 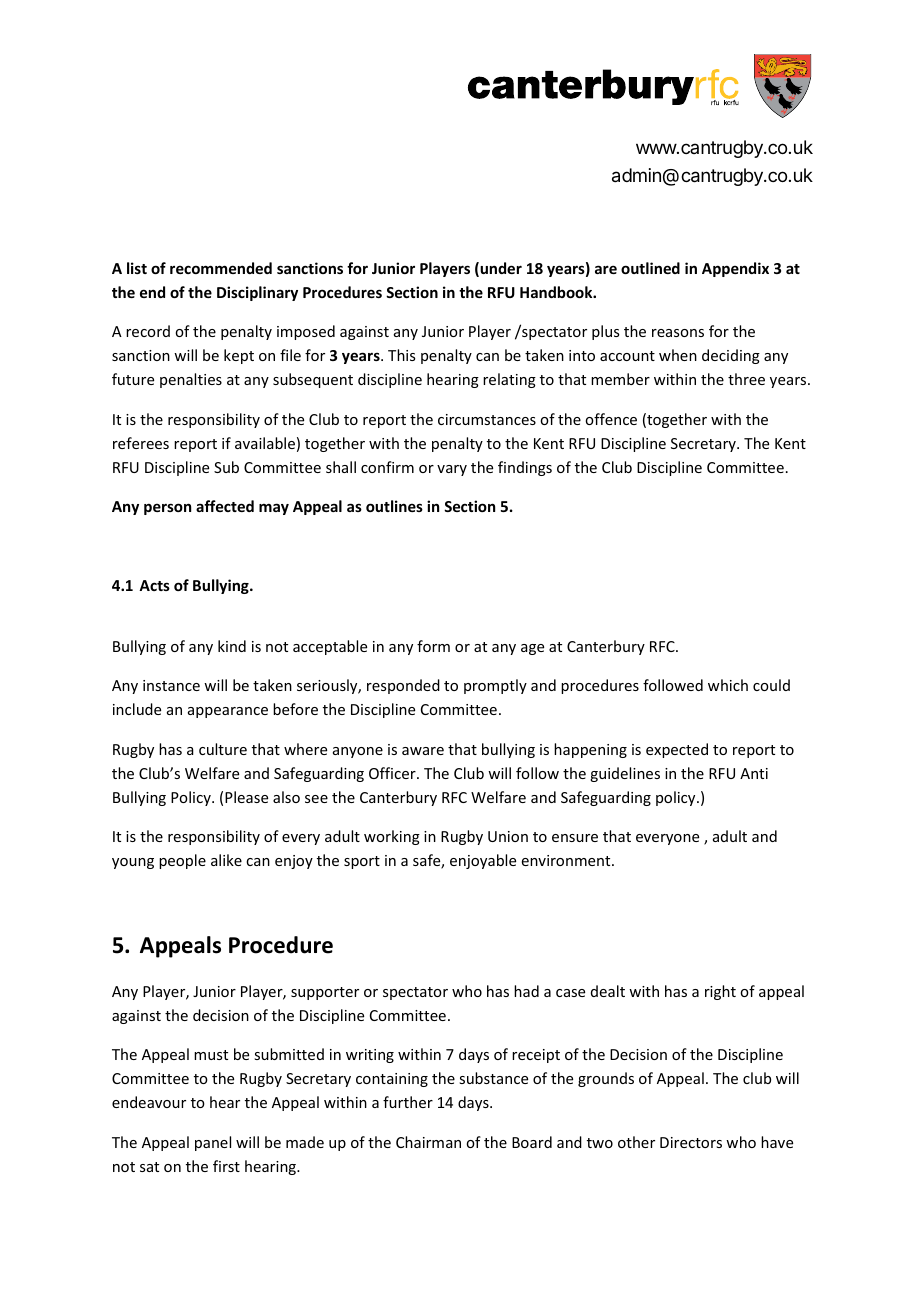 What do you see at coordinates (221, 268) in the screenshot?
I see `recommended` at bounding box center [221, 268].
